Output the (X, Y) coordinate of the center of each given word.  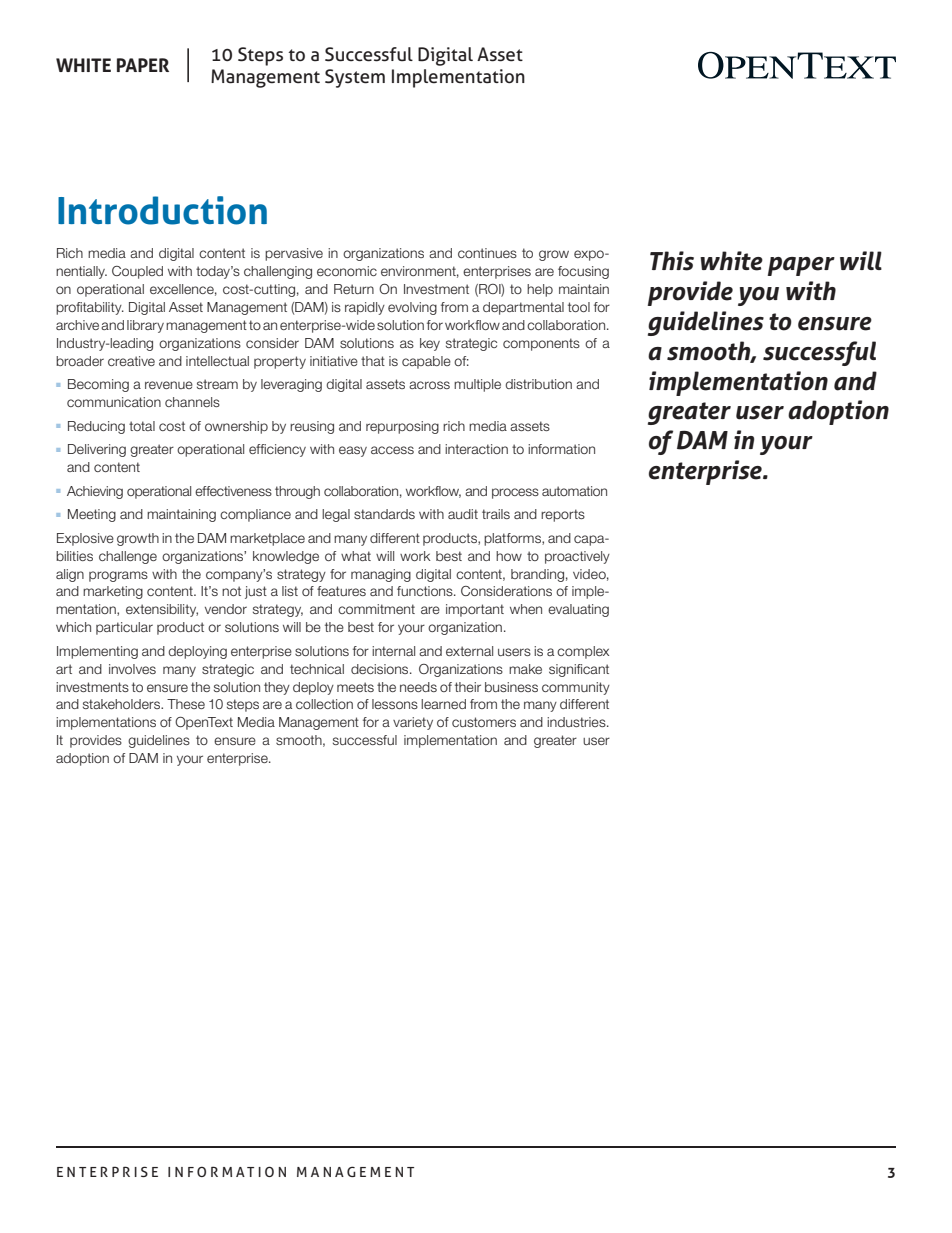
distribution (538, 384)
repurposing (402, 427)
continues (487, 253)
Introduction (162, 210)
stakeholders (123, 704)
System (355, 78)
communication (114, 402)
